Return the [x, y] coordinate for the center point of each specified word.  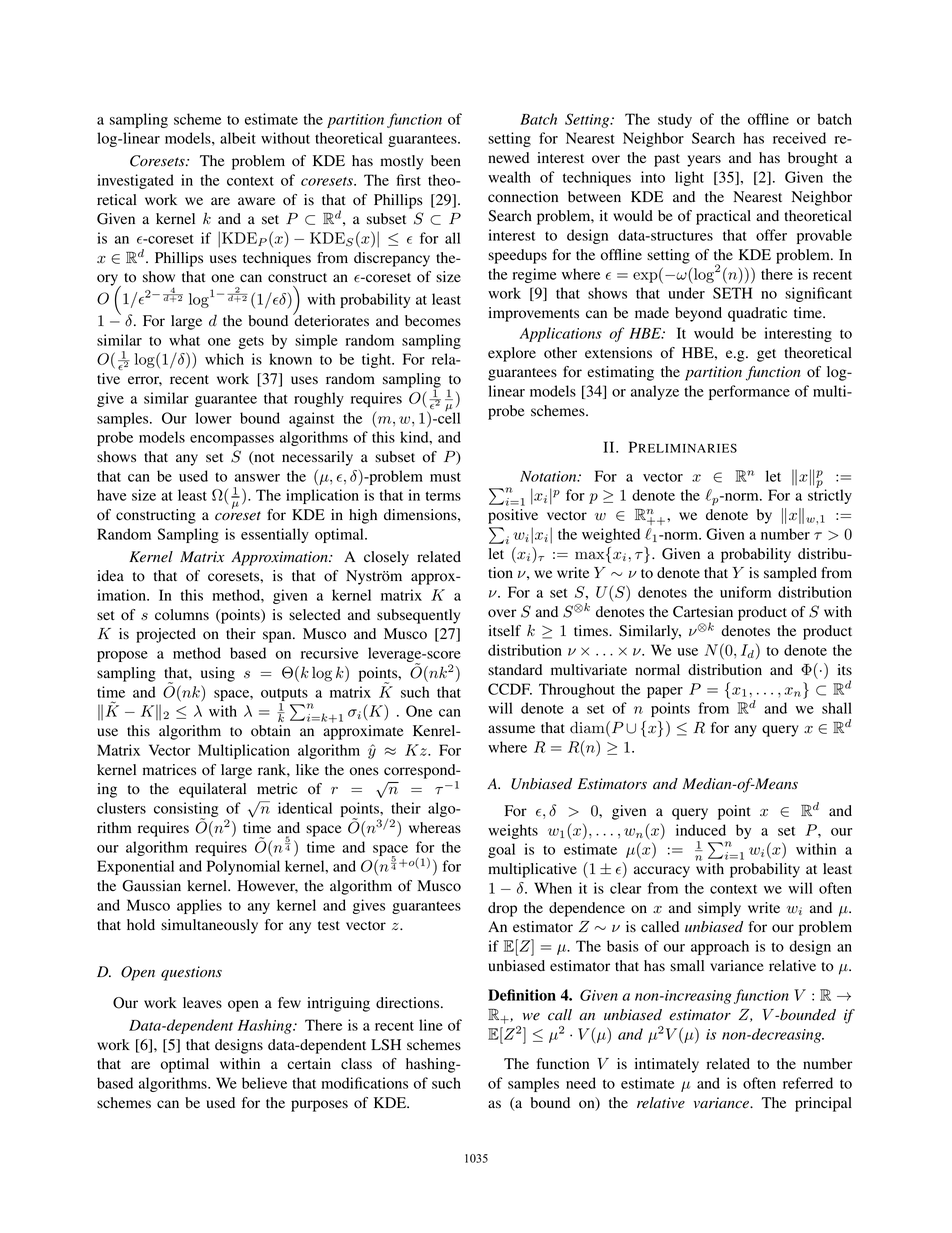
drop [502, 909]
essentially [275, 535]
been [446, 161]
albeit [238, 138]
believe [264, 1083]
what [184, 340]
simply [719, 909]
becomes [433, 321]
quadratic [757, 314]
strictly [830, 495]
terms [443, 496]
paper [665, 692]
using [218, 674]
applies [199, 906]
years [704, 161]
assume [511, 729]
